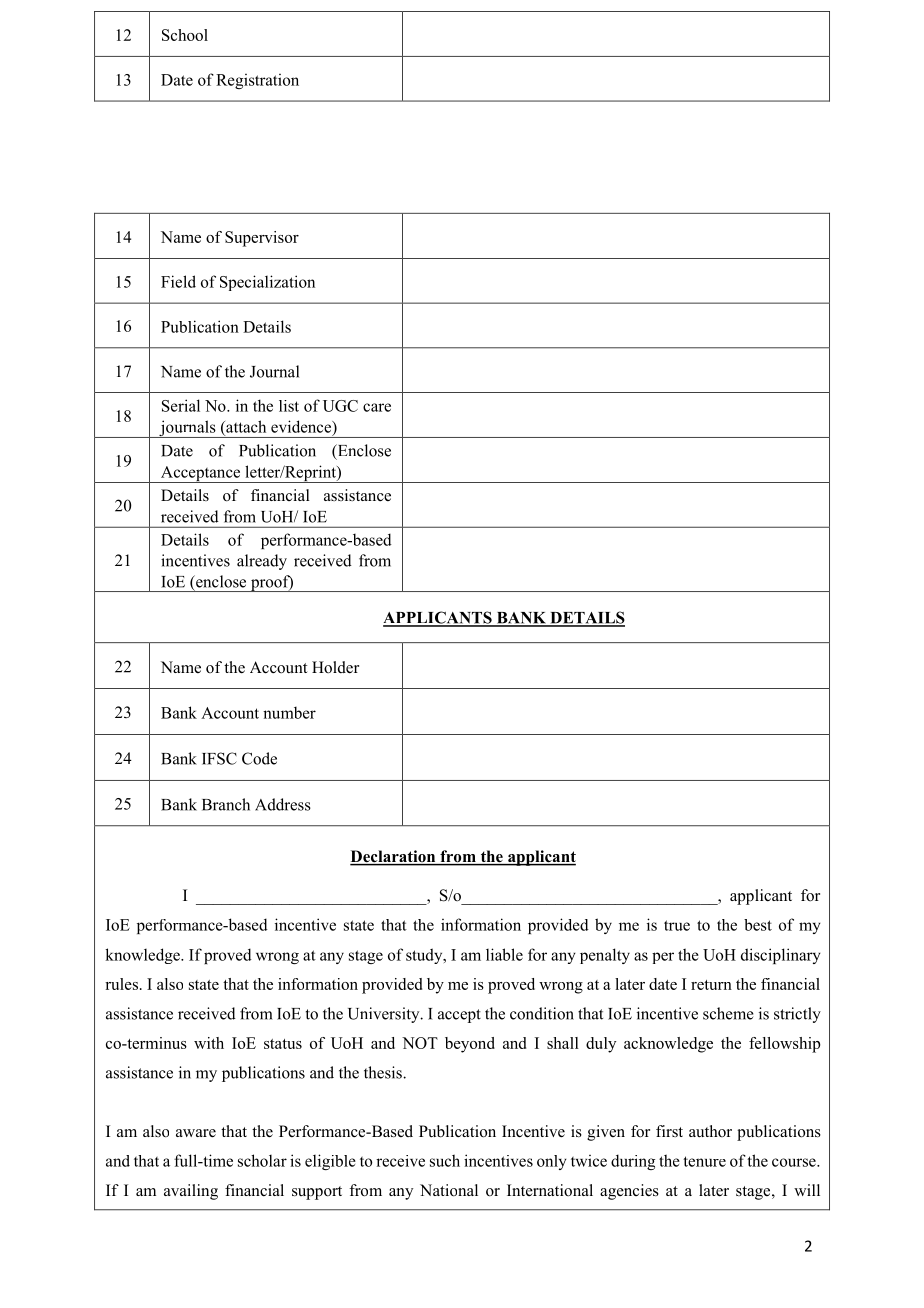 The image size is (924, 1308). What do you see at coordinates (196, 1133) in the image?
I see `aware` at bounding box center [196, 1133].
